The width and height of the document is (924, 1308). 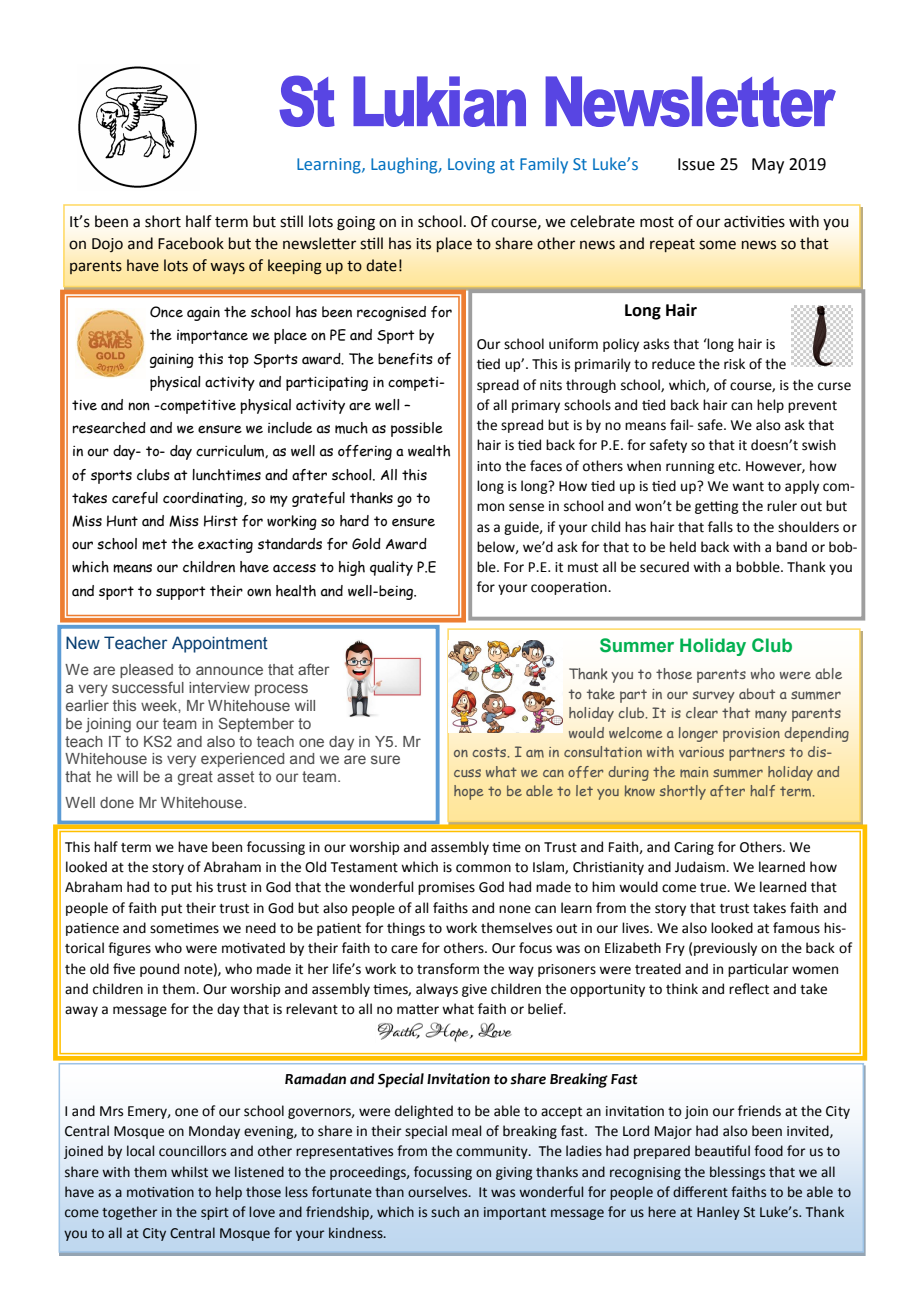 I want to click on such, so click(x=445, y=1212).
